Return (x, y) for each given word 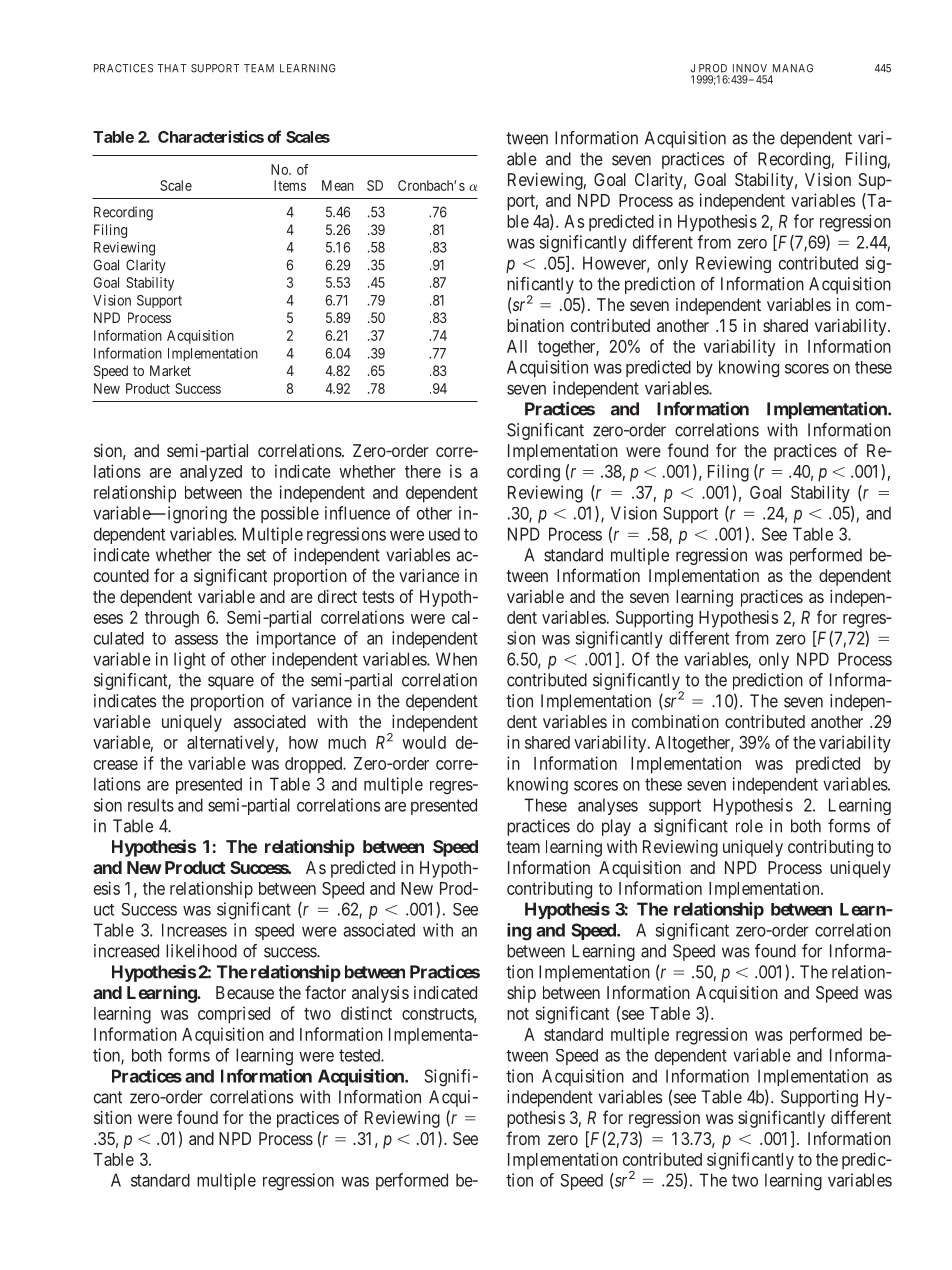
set (256, 555)
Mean (338, 185)
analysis (380, 994)
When (456, 659)
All (517, 346)
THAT (171, 68)
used (444, 534)
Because (245, 992)
